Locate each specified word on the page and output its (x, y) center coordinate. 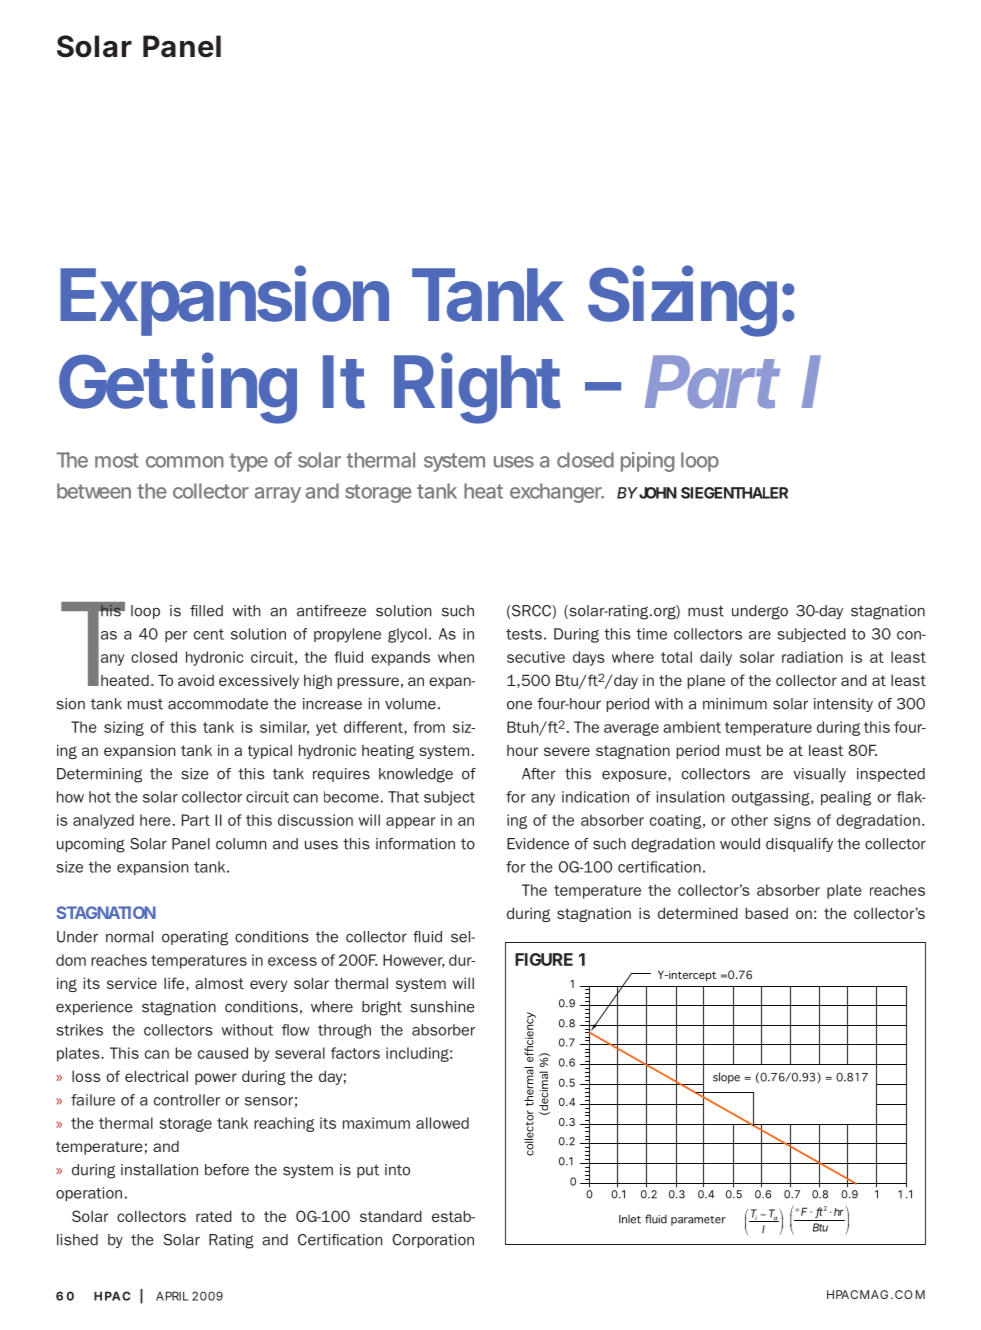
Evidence (538, 844)
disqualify (799, 845)
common (185, 462)
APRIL (172, 1296)
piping (647, 462)
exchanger (557, 493)
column (241, 844)
